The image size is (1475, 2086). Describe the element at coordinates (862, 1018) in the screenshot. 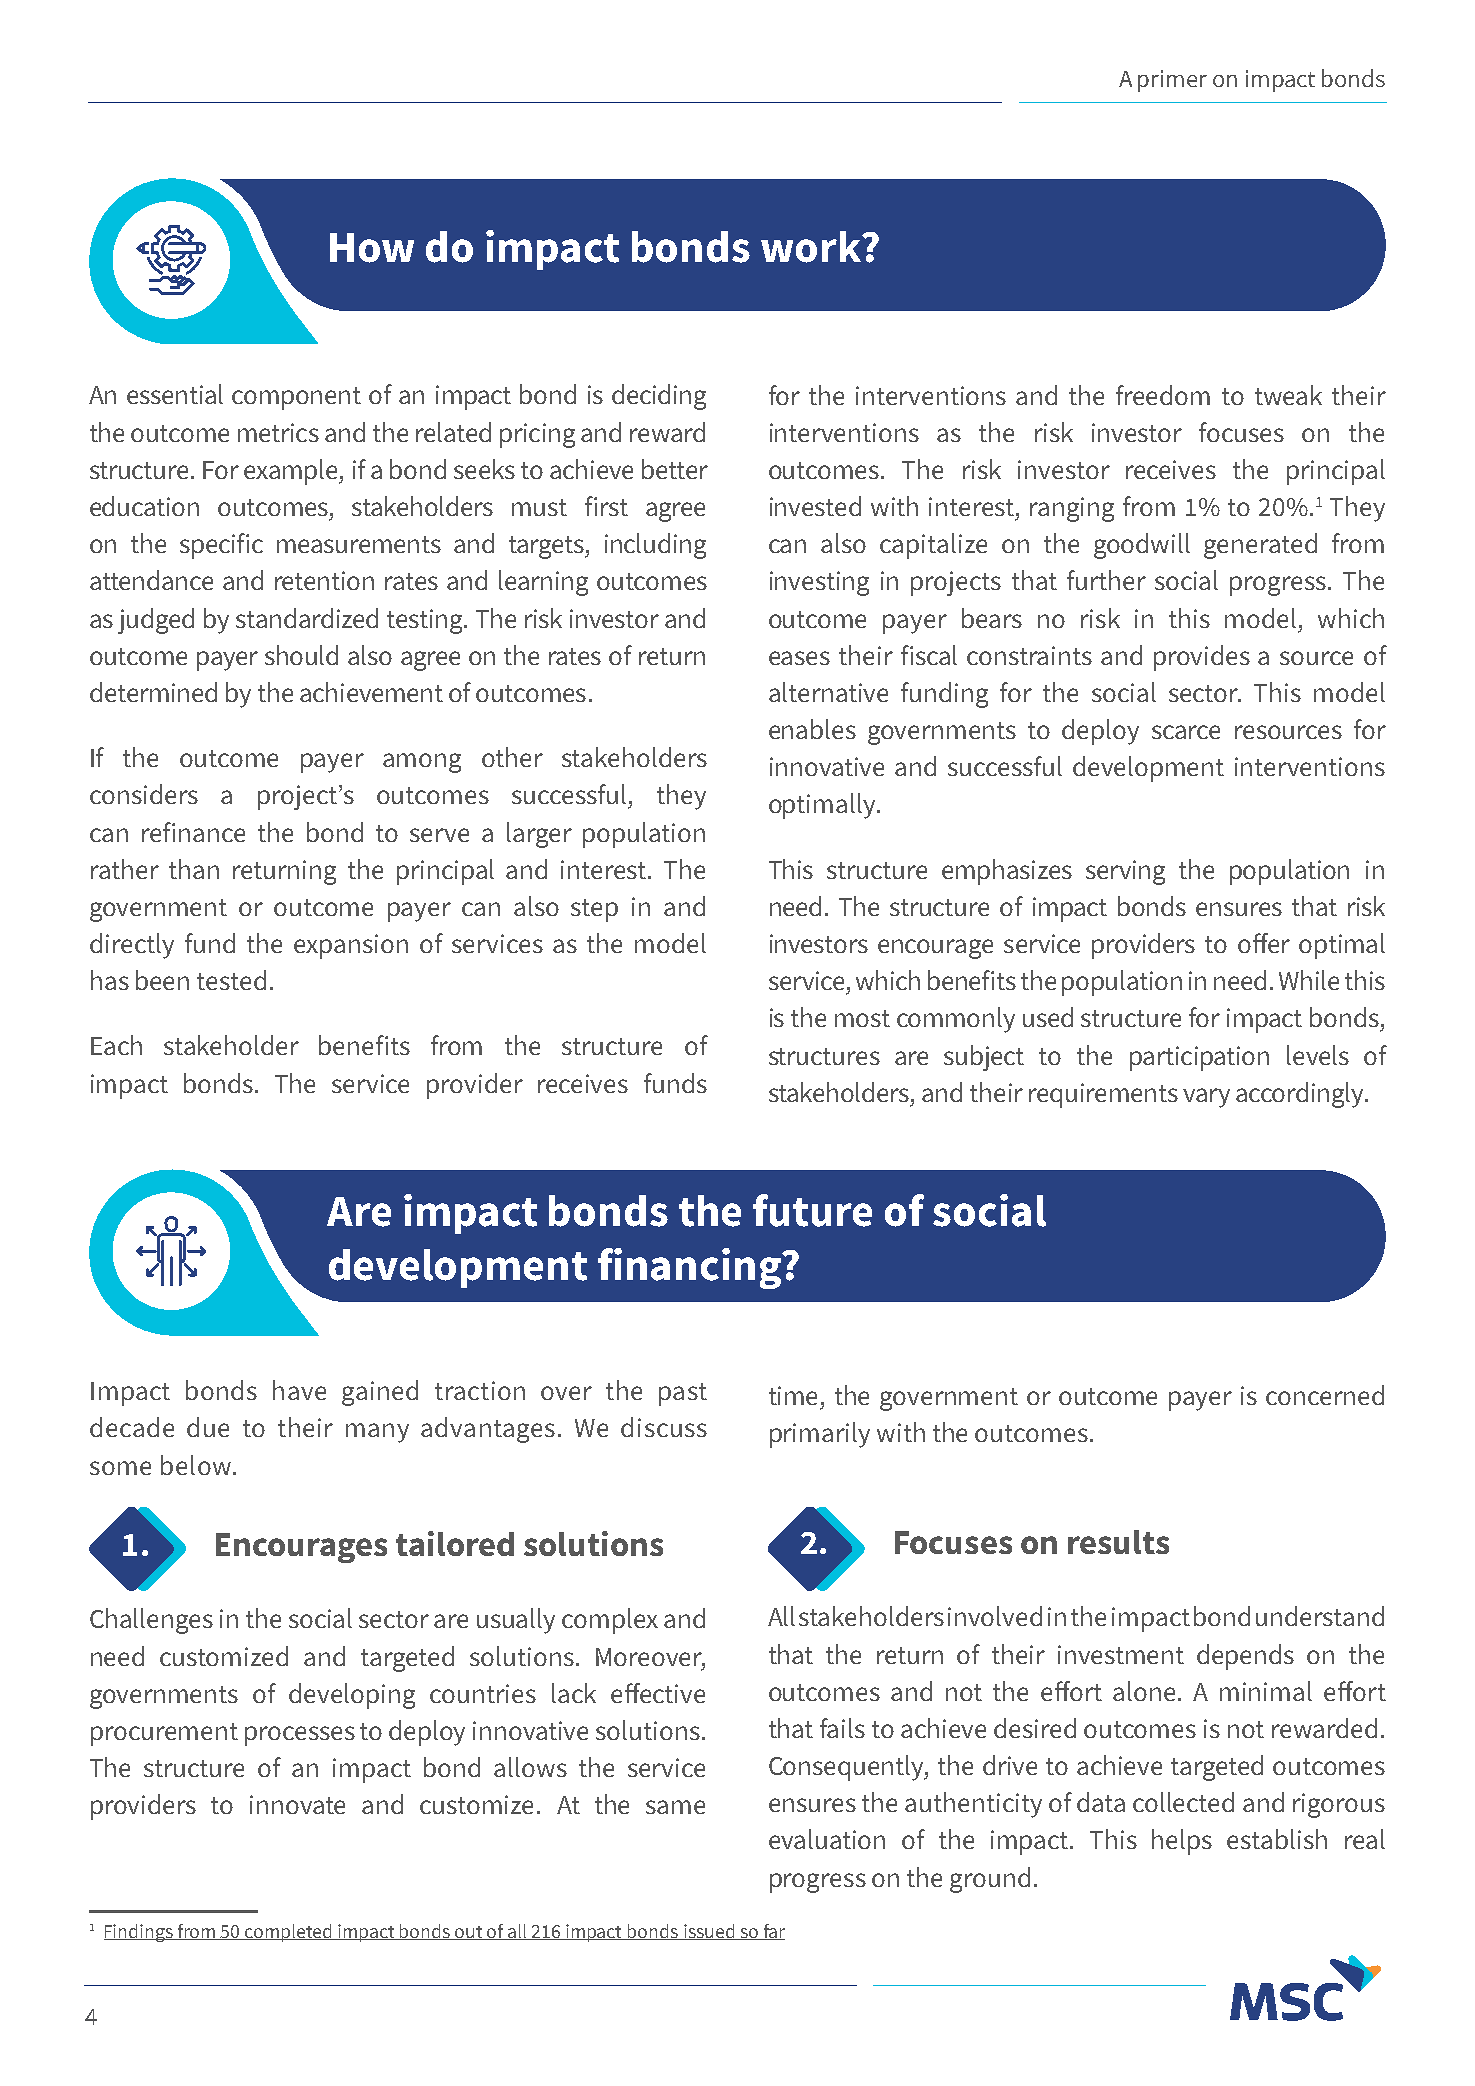

I see `most` at that location.
